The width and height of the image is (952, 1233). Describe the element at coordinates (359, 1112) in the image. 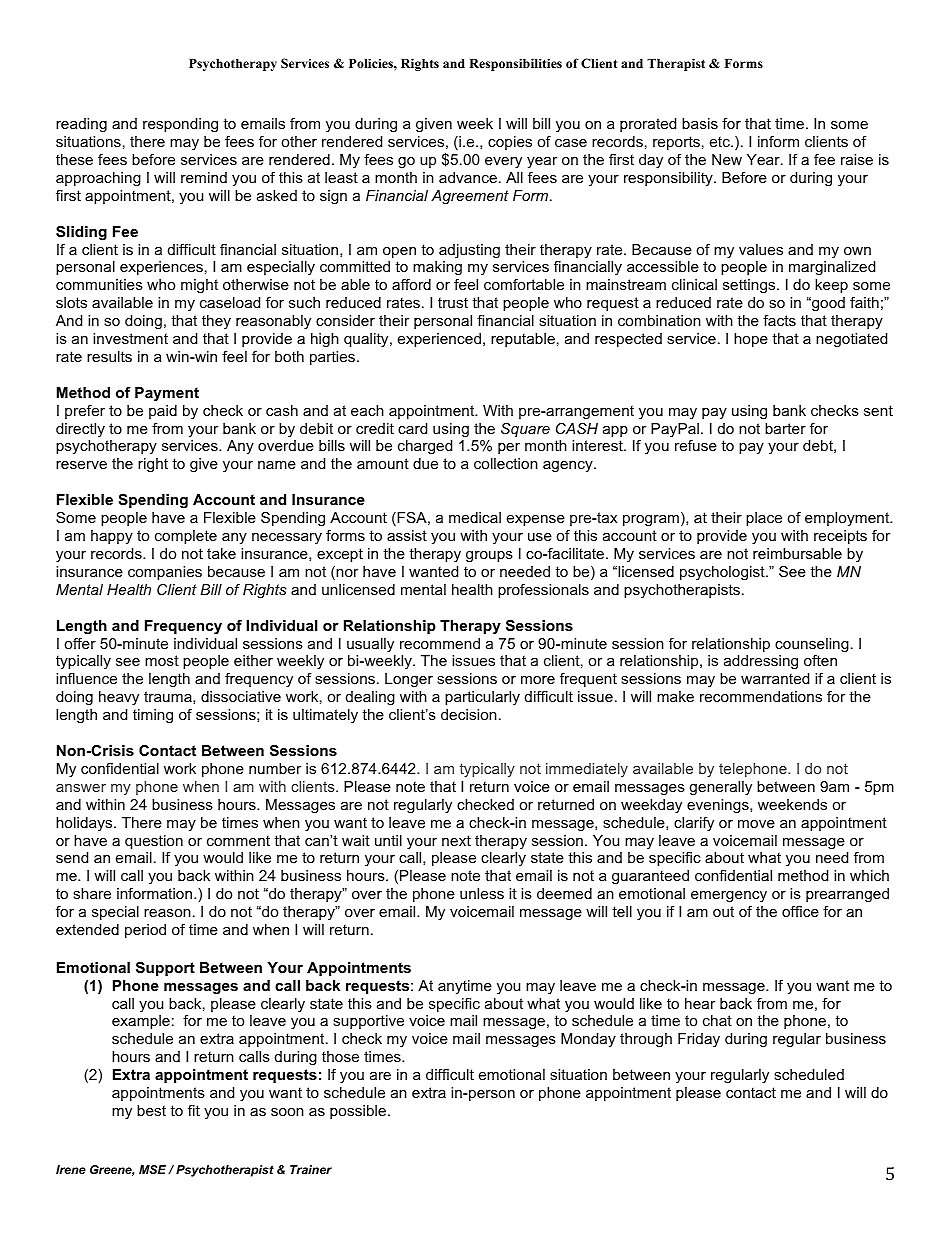

I see `possible` at that location.
